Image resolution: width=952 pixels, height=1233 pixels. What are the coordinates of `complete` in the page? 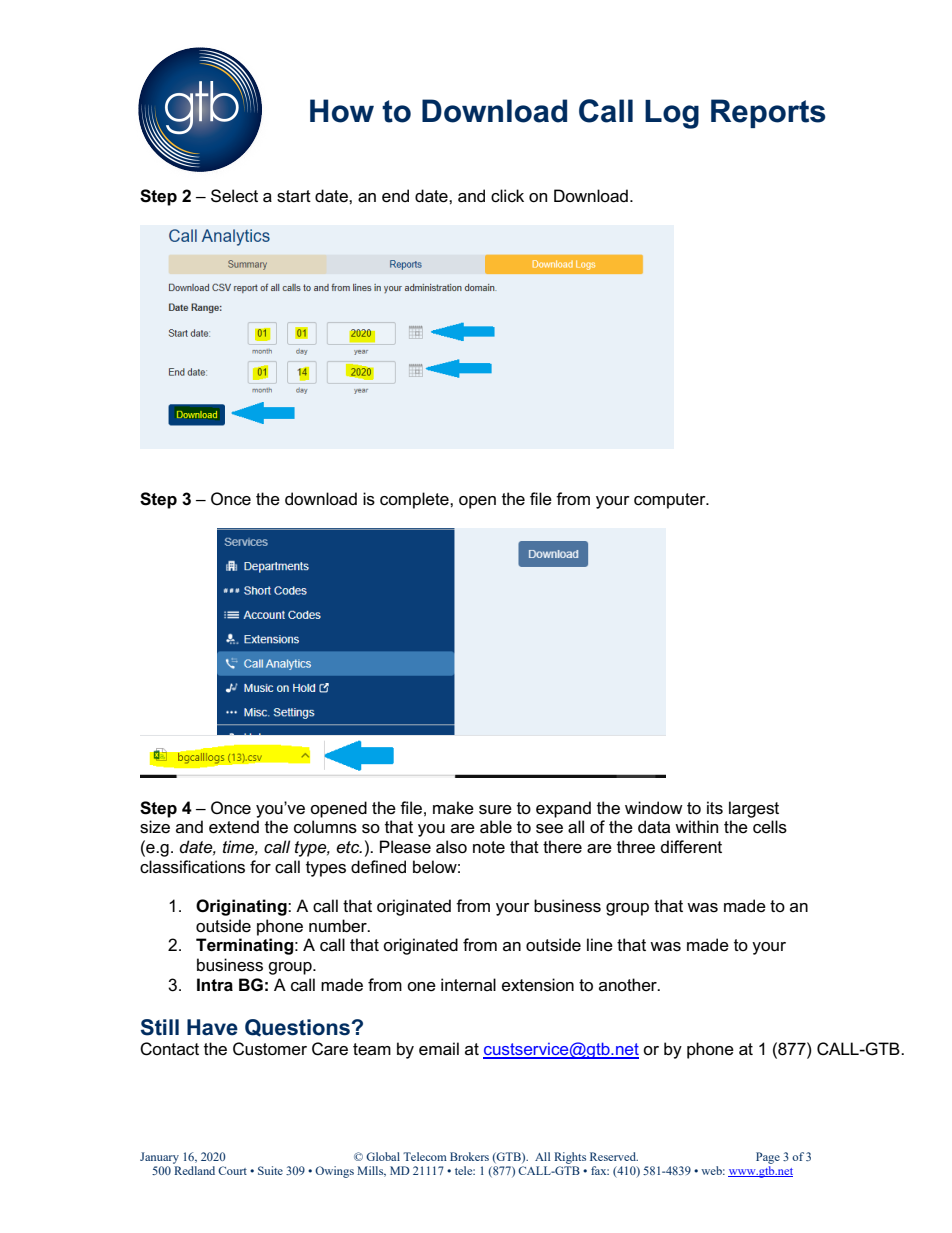 It's located at (415, 500).
